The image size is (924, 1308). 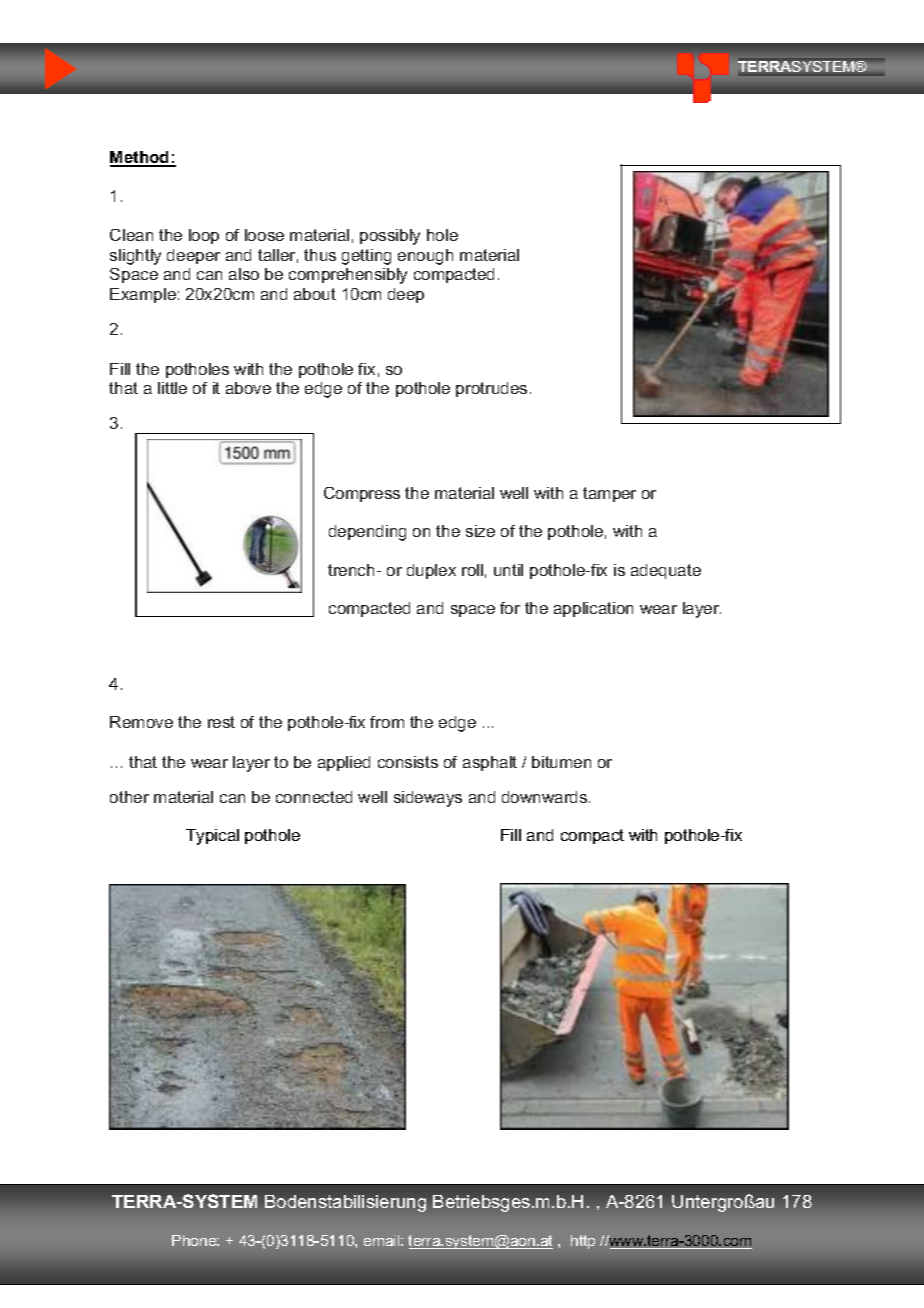 I want to click on Typical, so click(x=212, y=837).
